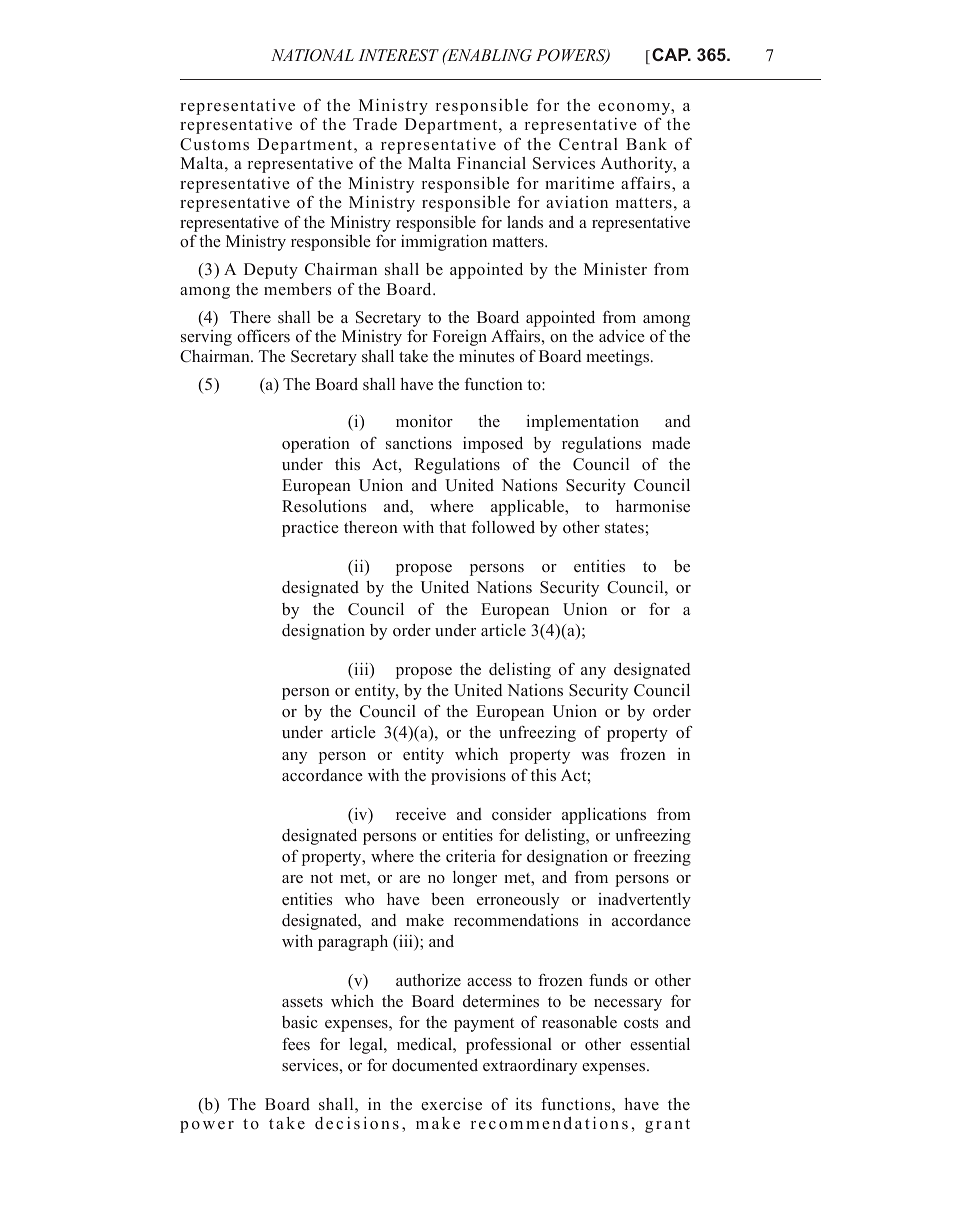  What do you see at coordinates (312, 55) in the screenshot?
I see `NATIONAL` at bounding box center [312, 55].
